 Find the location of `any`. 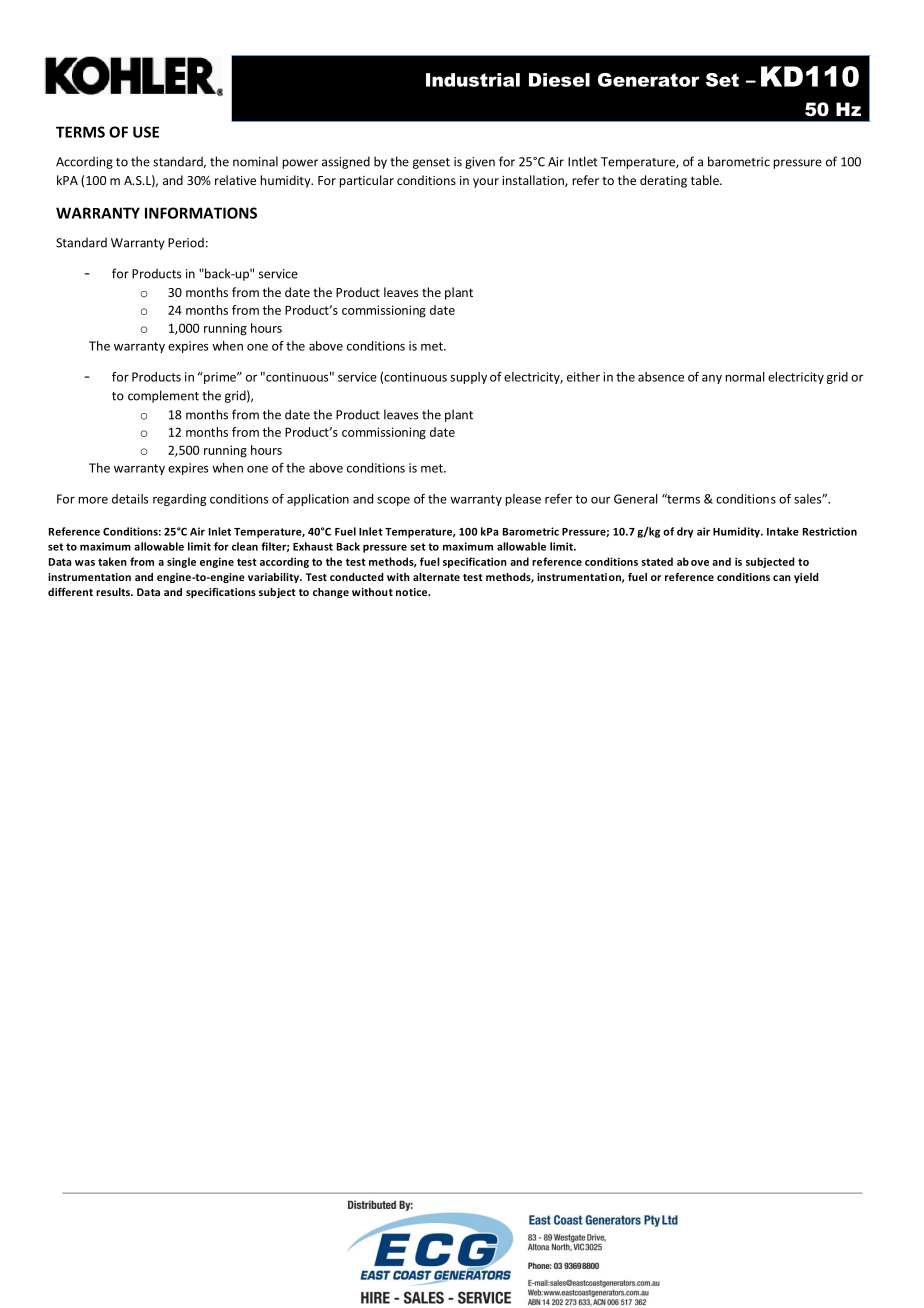

any is located at coordinates (712, 379).
